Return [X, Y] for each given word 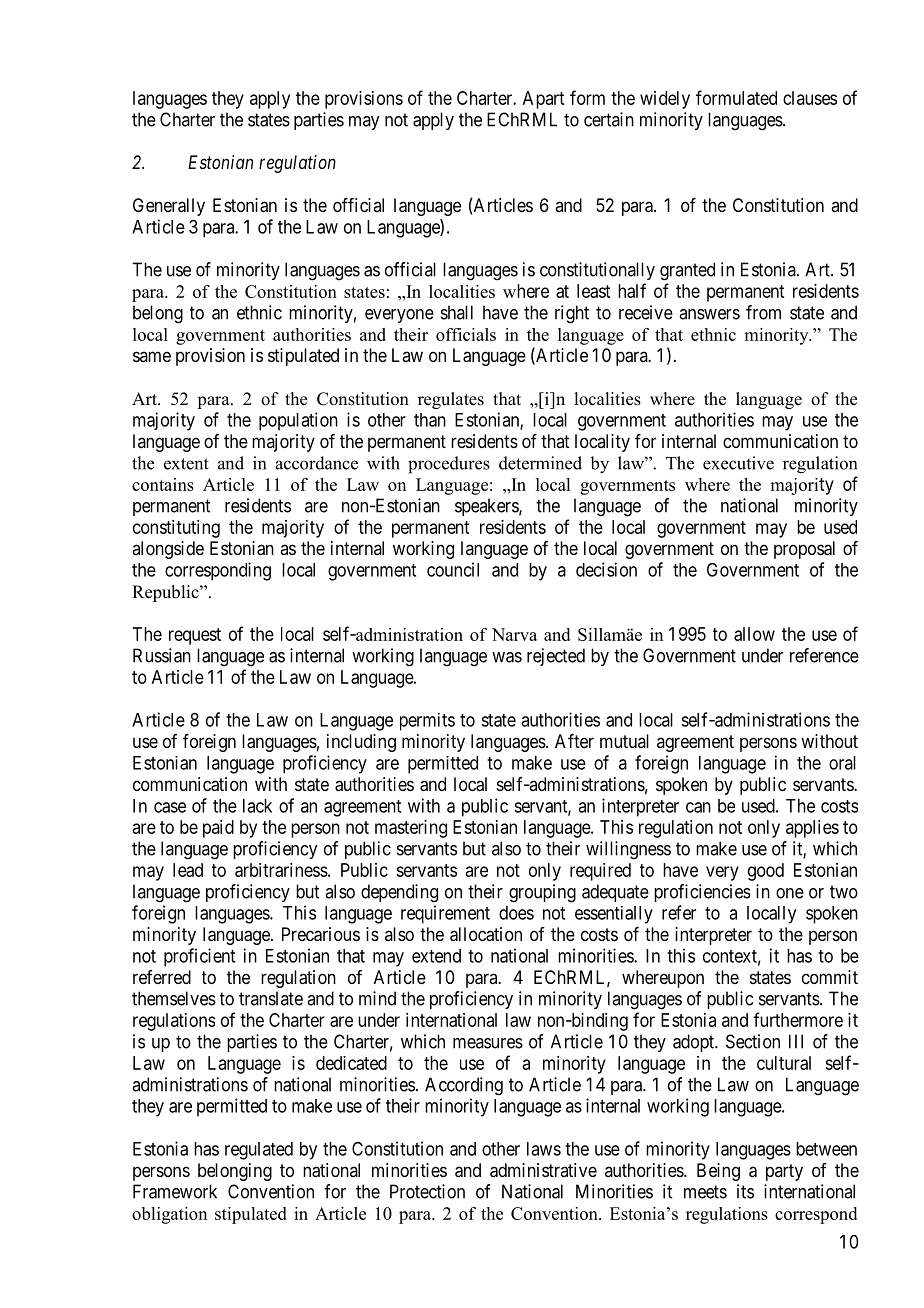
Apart [543, 100]
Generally [169, 207]
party [784, 1172]
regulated [259, 1151]
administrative [543, 1170]
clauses [810, 98]
